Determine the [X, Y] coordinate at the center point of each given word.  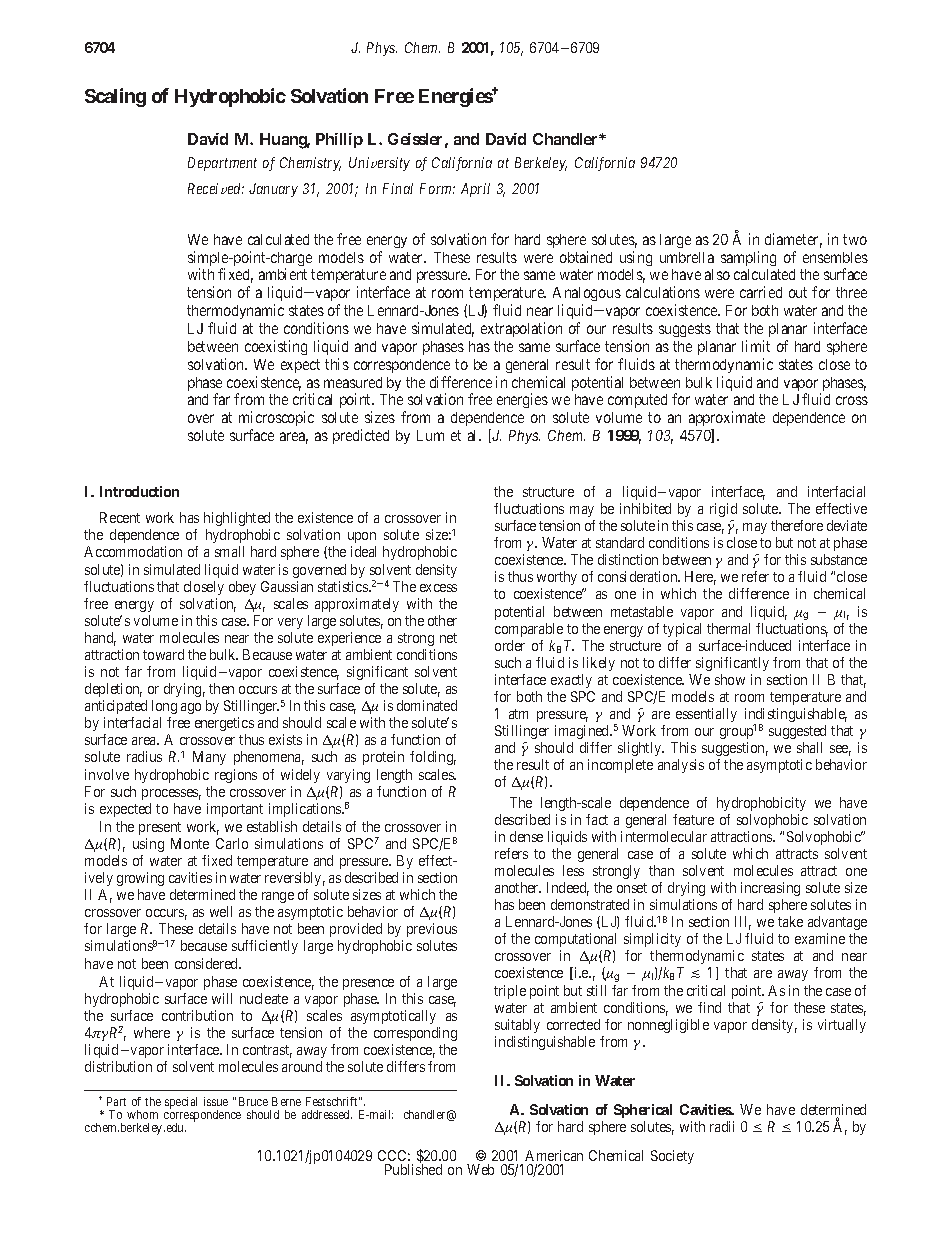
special [181, 1103]
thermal [728, 628]
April [475, 190]
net [448, 638]
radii [722, 1126]
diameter [793, 240]
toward [163, 654]
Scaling [115, 97]
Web [480, 1169]
